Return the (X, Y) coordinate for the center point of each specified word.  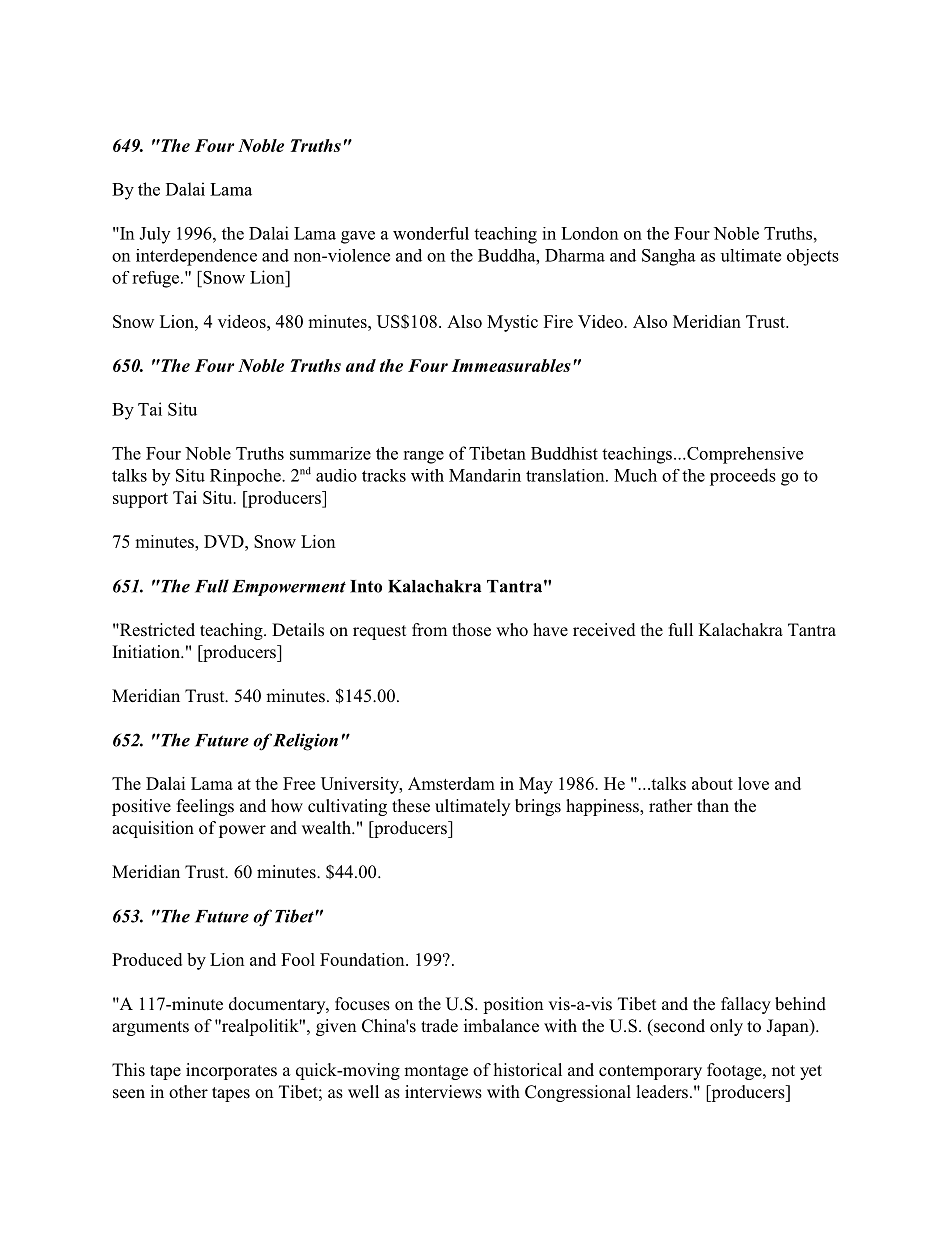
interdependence (196, 257)
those (471, 630)
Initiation (147, 651)
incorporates (231, 1071)
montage (436, 1072)
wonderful (431, 233)
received (604, 630)
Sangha (669, 257)
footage (735, 1071)
